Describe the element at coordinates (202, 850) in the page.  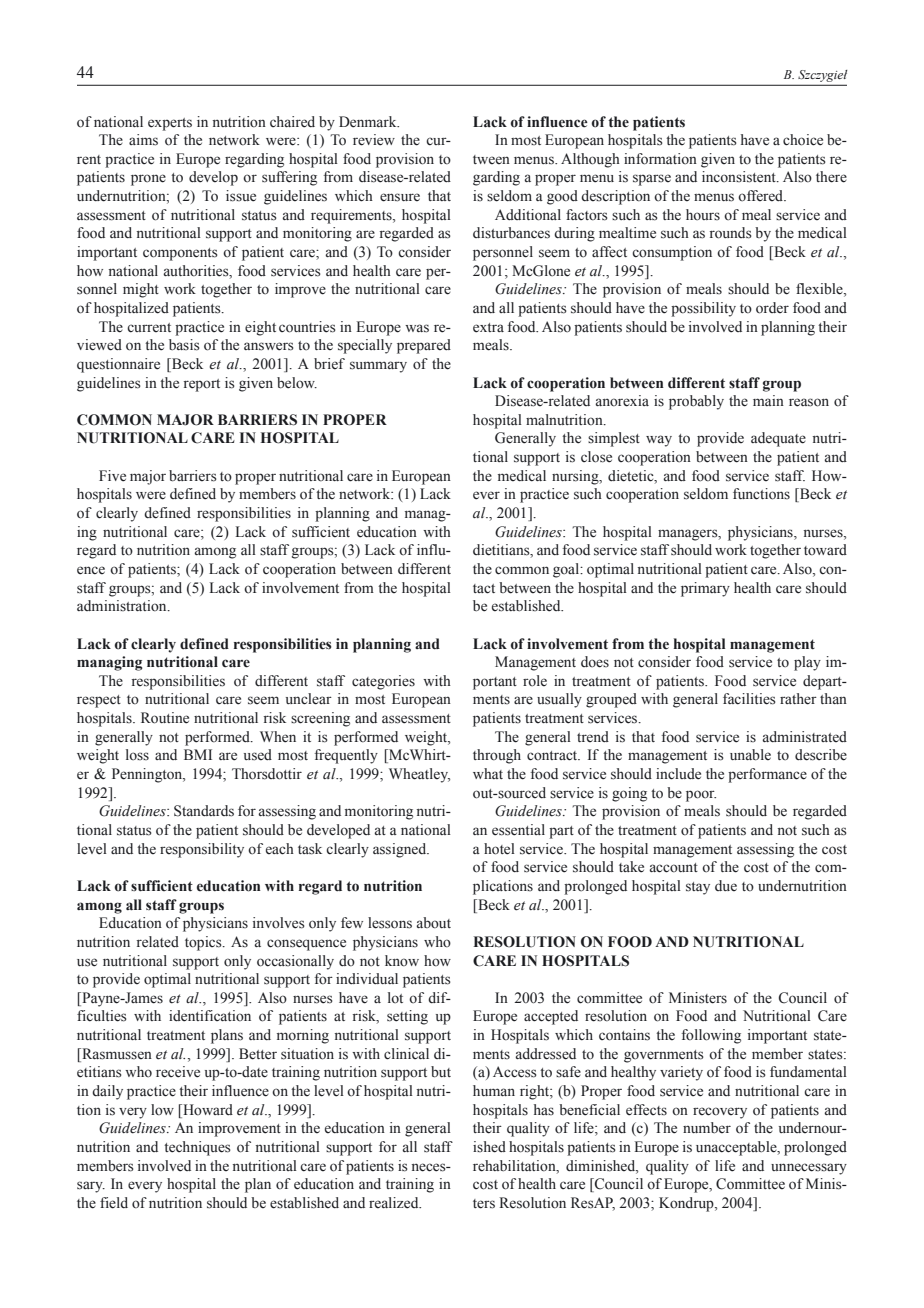
I see `responsibility` at that location.
